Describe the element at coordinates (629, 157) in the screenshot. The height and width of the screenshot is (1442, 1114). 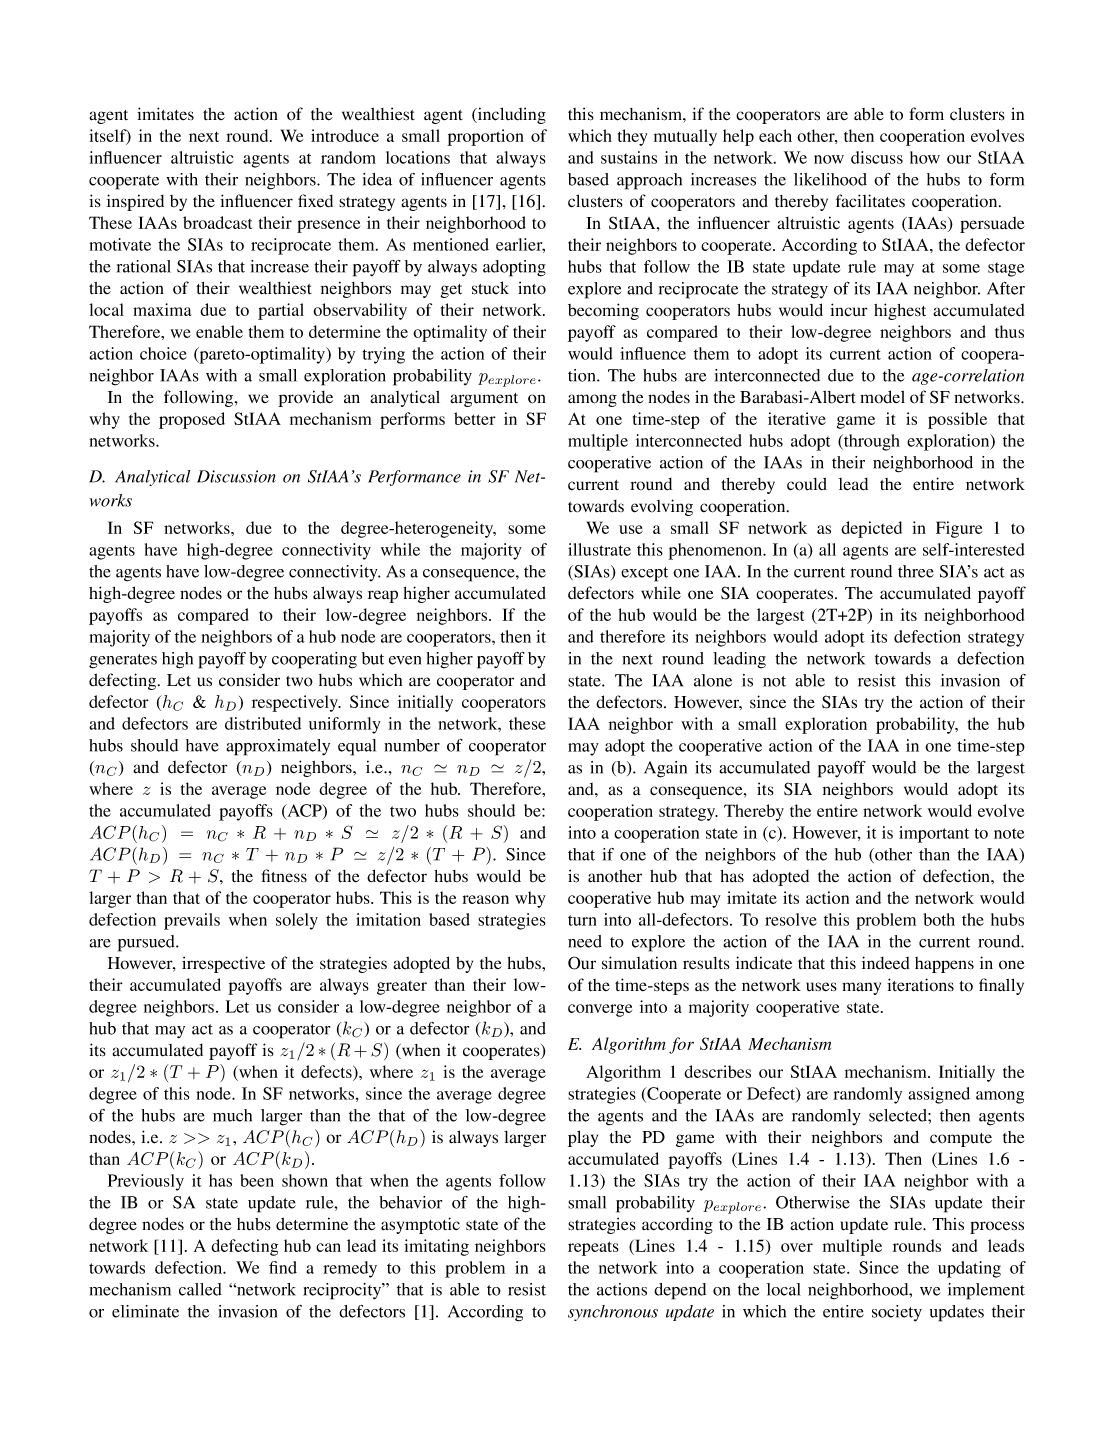
I see `sustains` at that location.
